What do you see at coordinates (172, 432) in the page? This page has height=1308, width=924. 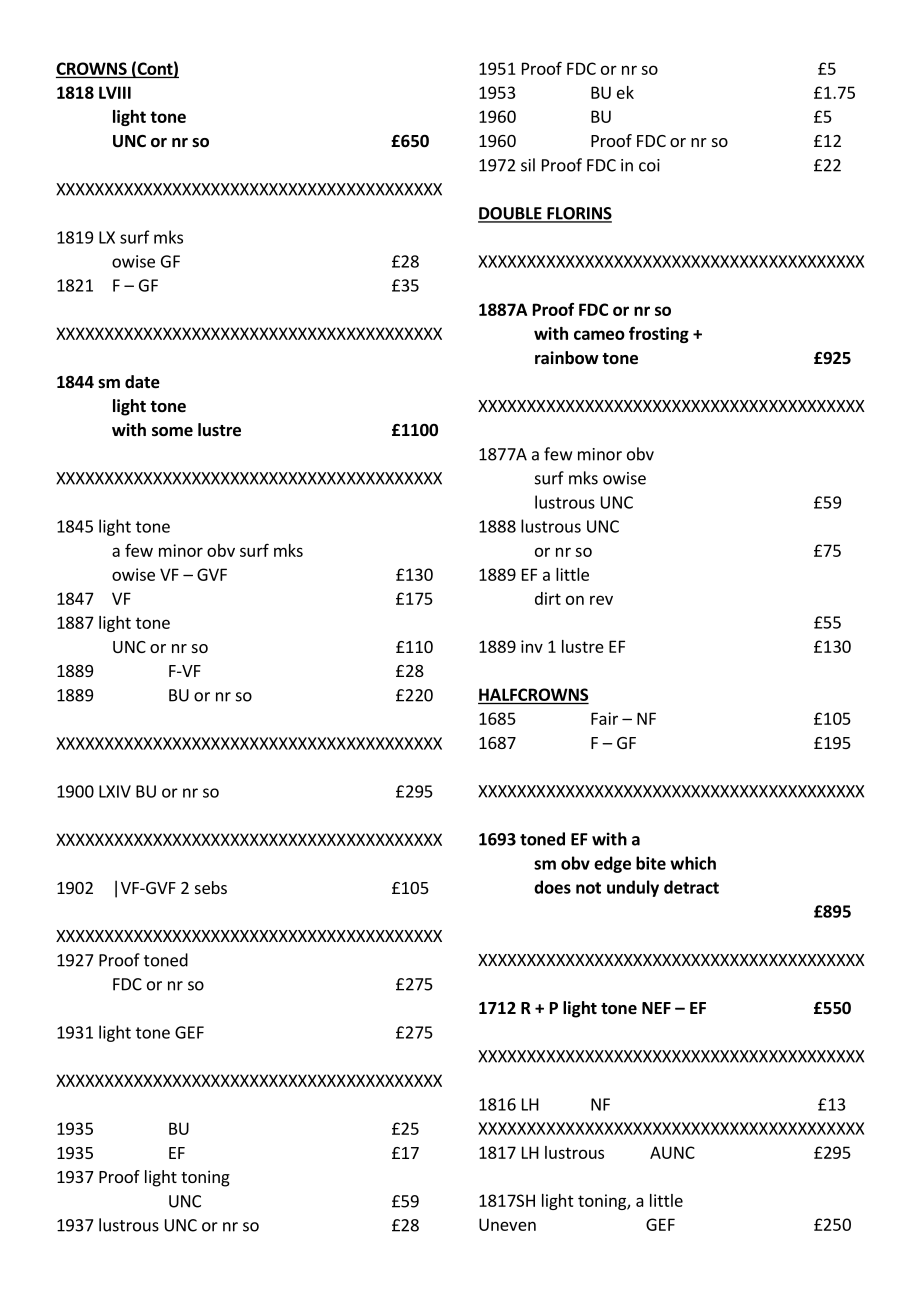 I see `some` at bounding box center [172, 432].
